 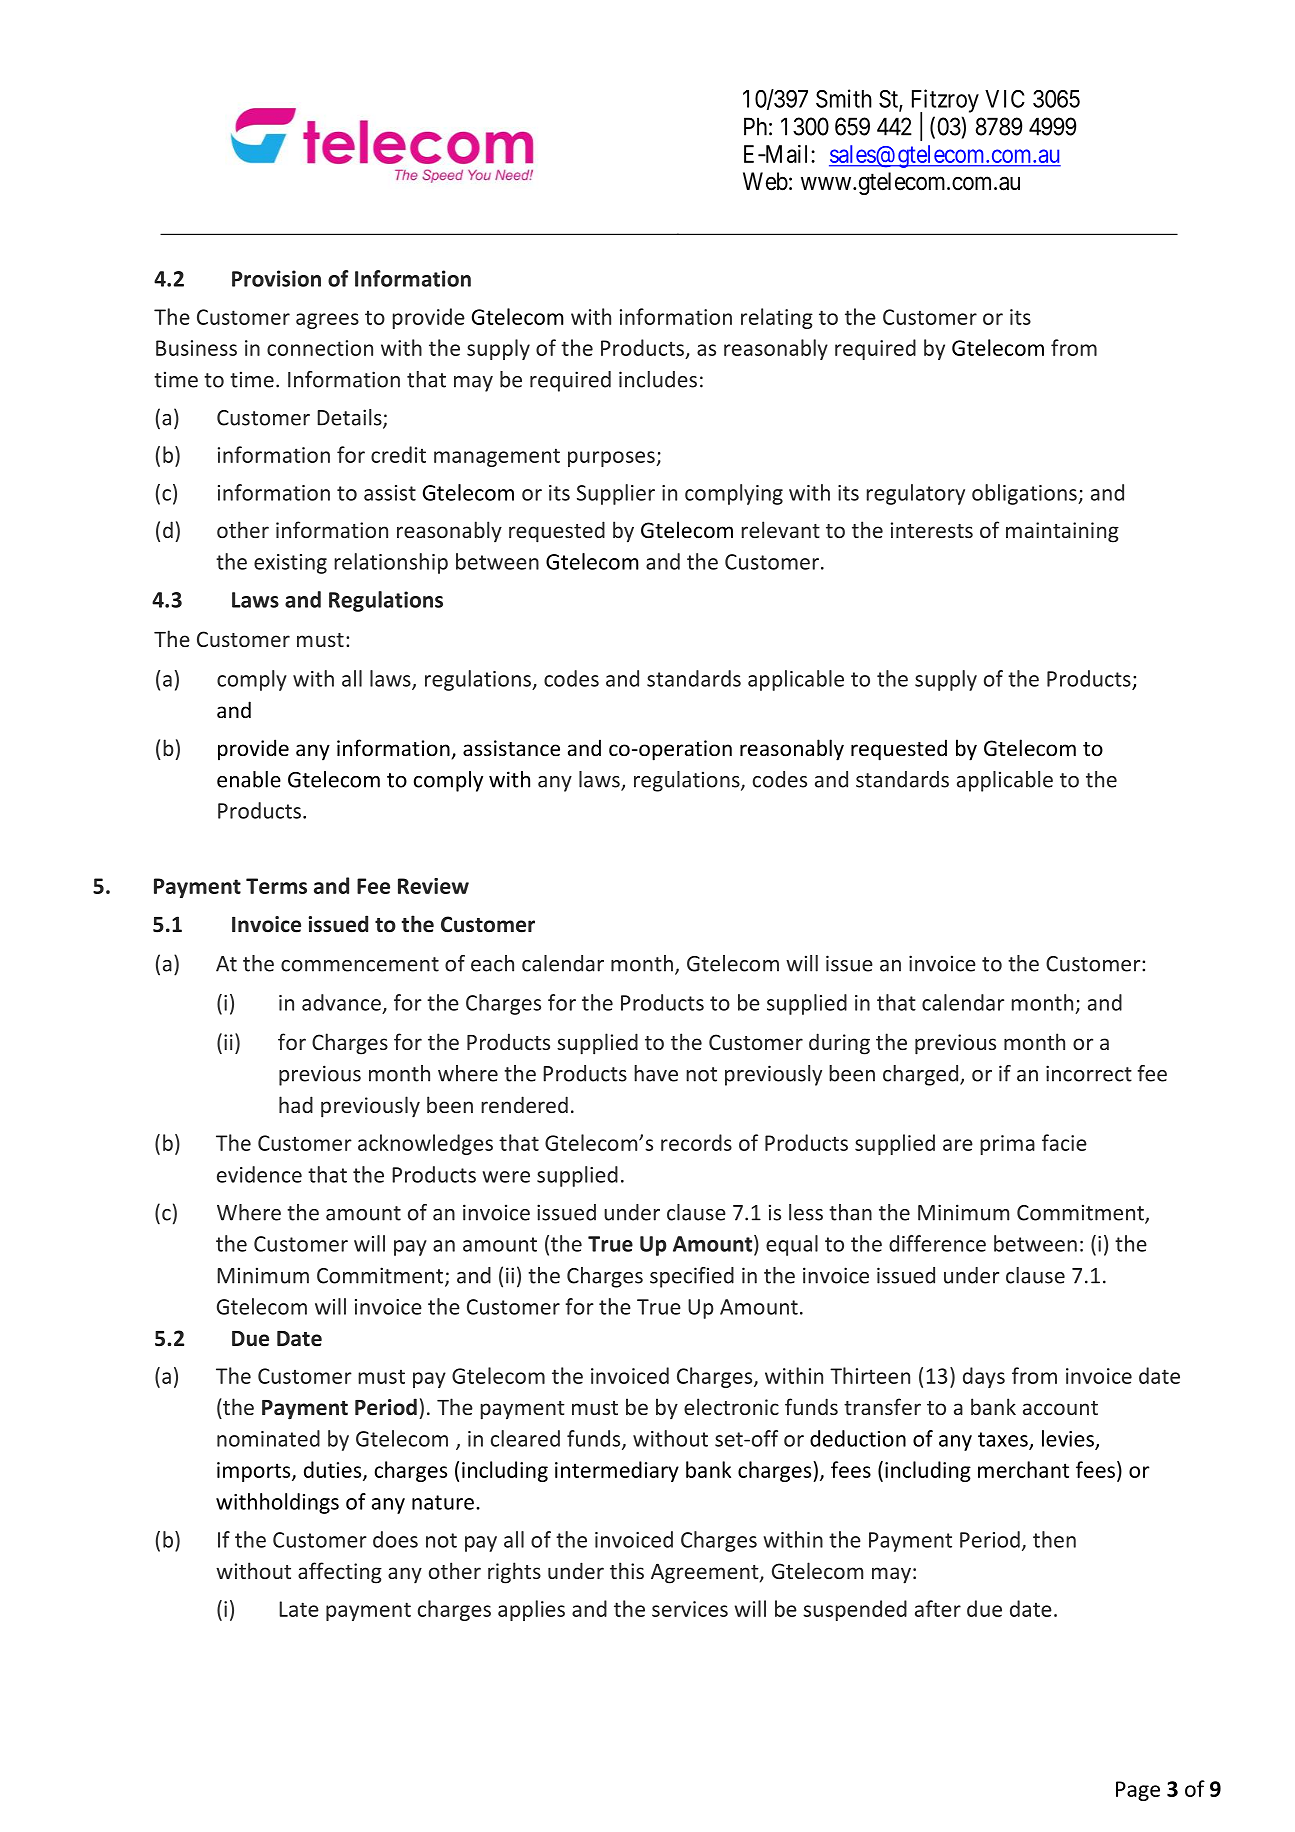 I want to click on Smith, so click(x=844, y=98).
